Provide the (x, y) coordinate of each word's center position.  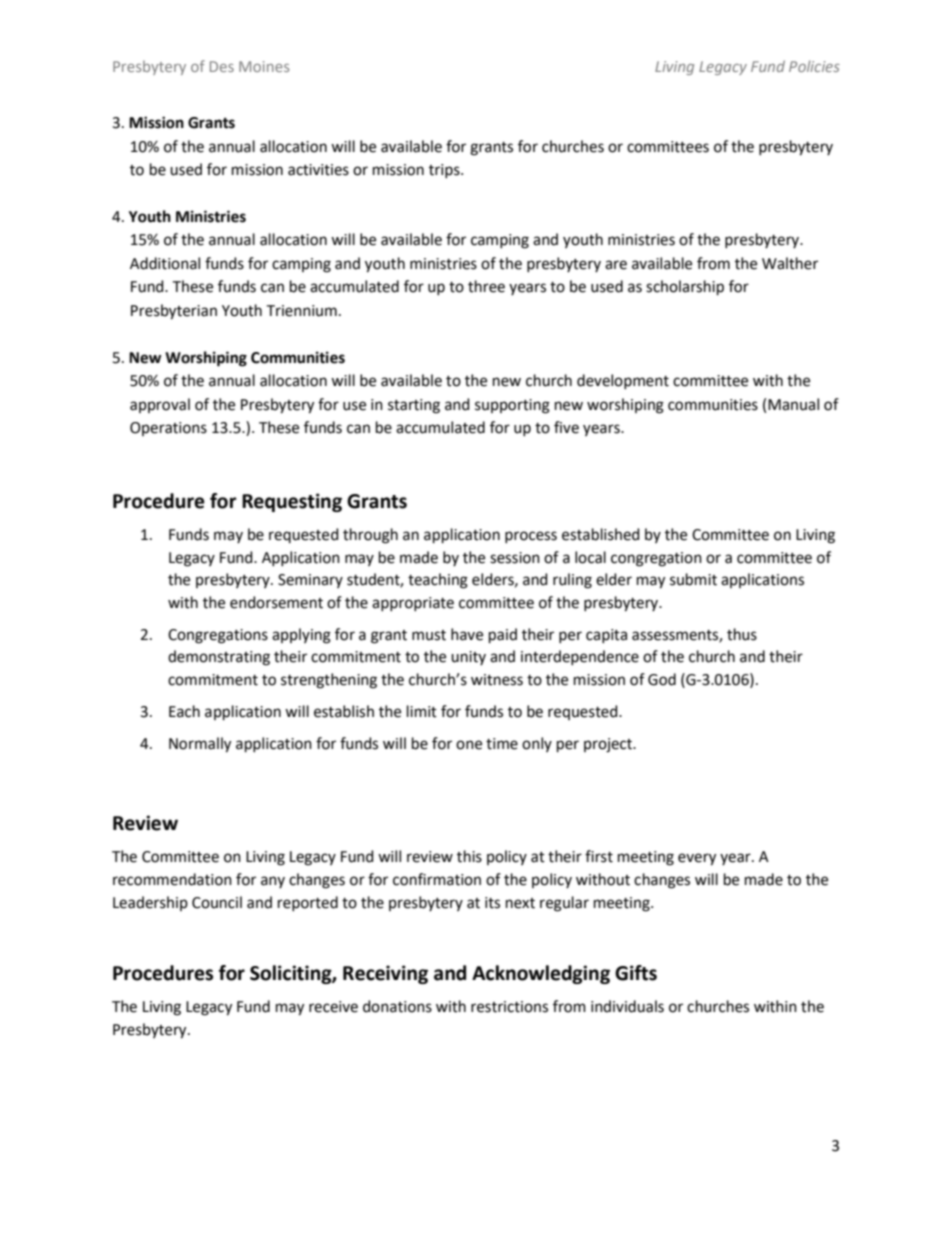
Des (222, 66)
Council (217, 902)
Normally (200, 745)
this (469, 856)
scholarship (685, 287)
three (486, 286)
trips (445, 171)
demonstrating (219, 658)
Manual (793, 404)
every (697, 859)
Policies (814, 66)
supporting (512, 406)
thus (742, 634)
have (467, 634)
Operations (168, 429)
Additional (165, 263)
